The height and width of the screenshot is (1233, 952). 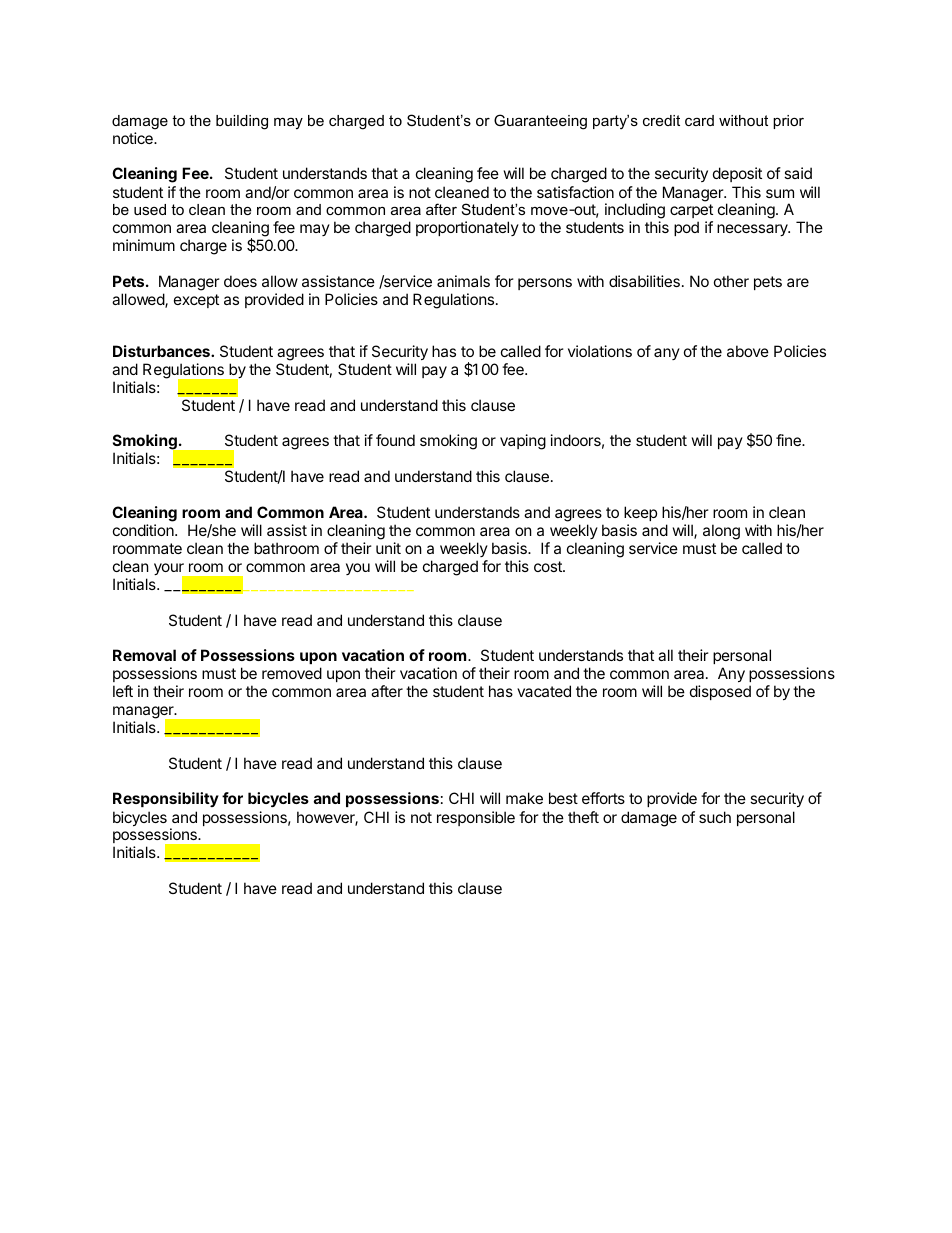 What do you see at coordinates (720, 692) in the screenshot?
I see `disposed` at bounding box center [720, 692].
